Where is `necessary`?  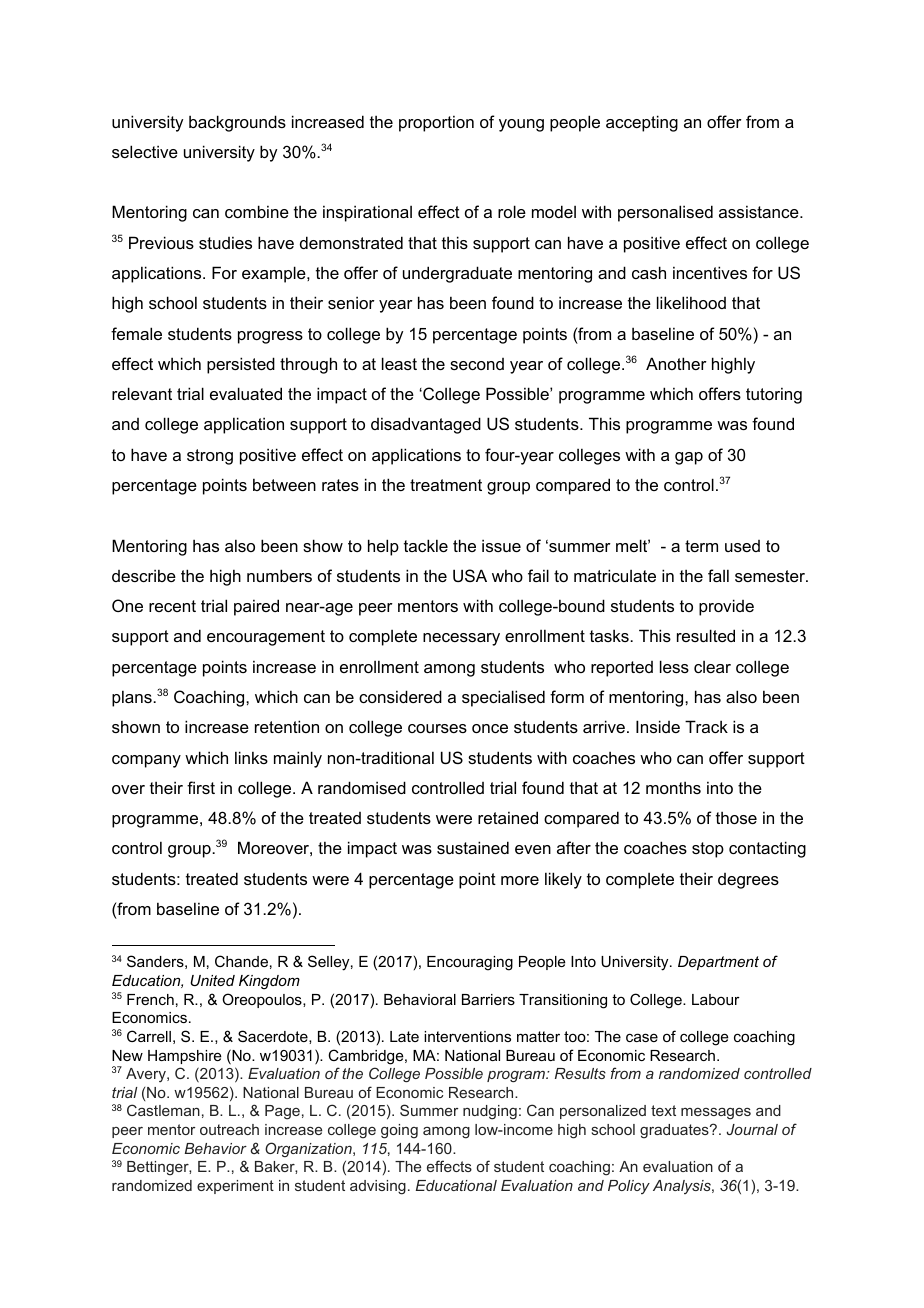 necessary is located at coordinates (461, 639).
